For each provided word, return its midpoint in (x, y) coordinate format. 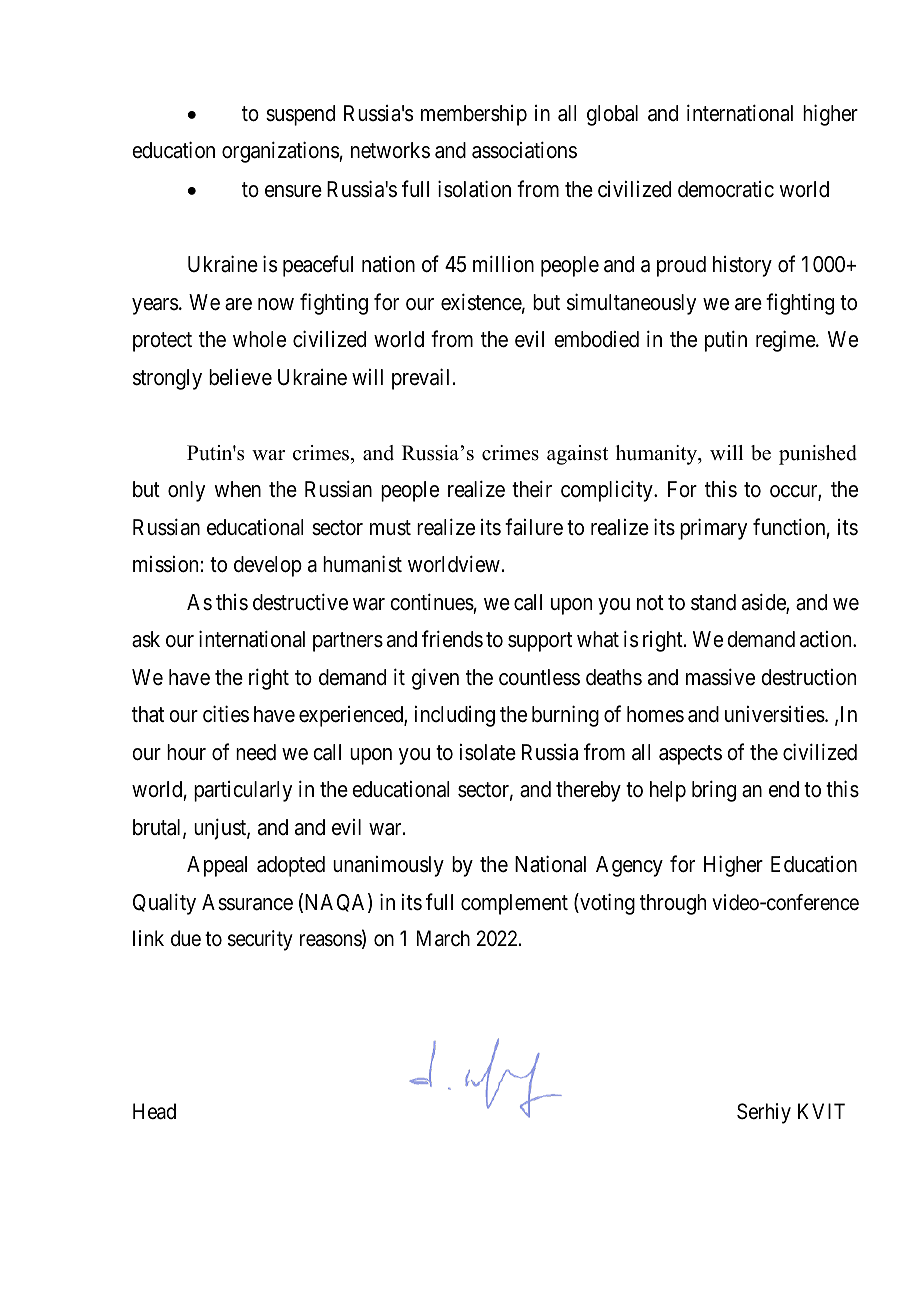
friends (452, 639)
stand (713, 602)
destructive (300, 602)
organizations (281, 152)
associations (524, 150)
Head (154, 1111)
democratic (726, 189)
